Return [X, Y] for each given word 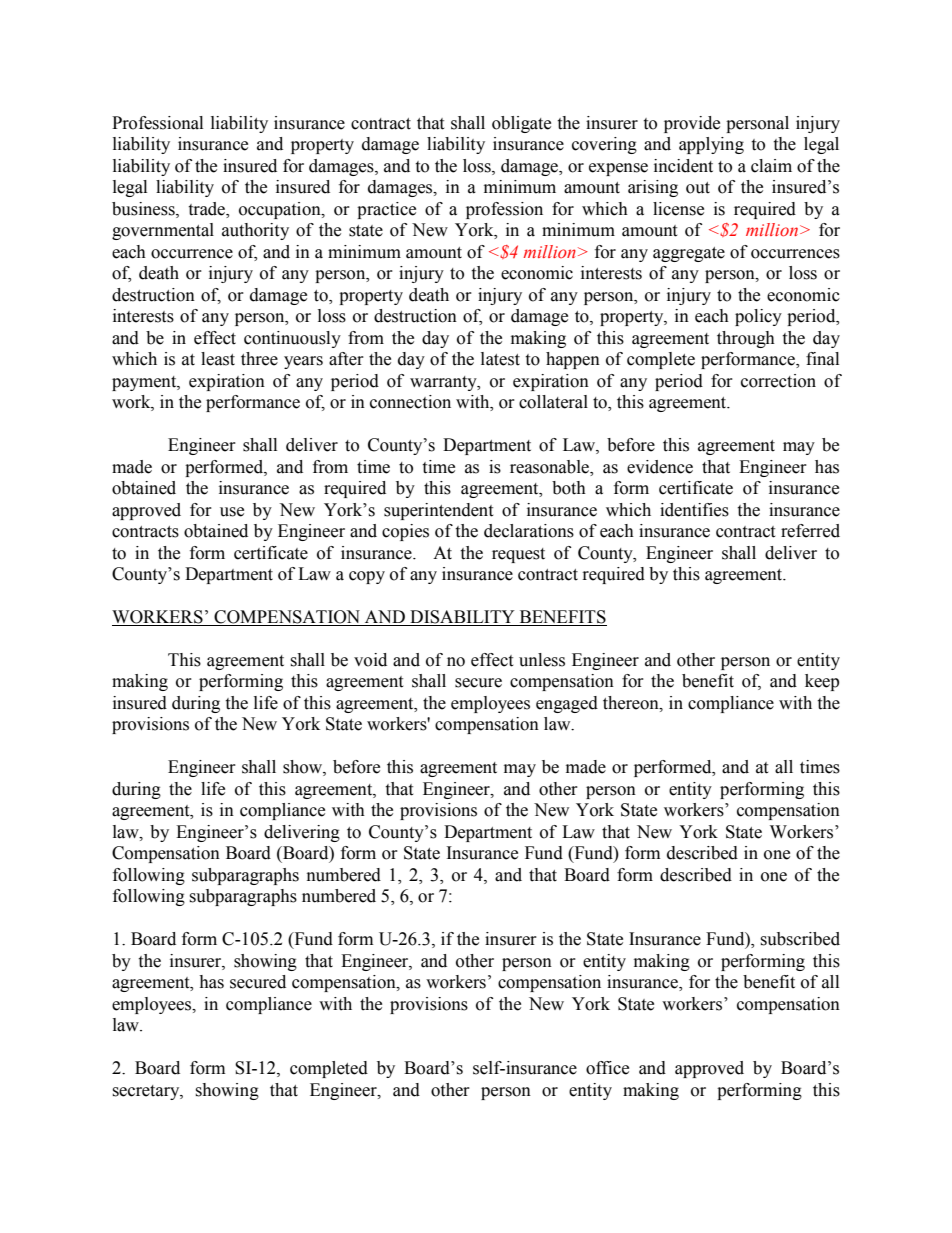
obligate [521, 124]
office [607, 1068]
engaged [567, 704]
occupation [281, 210]
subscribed [800, 939]
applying [711, 145]
